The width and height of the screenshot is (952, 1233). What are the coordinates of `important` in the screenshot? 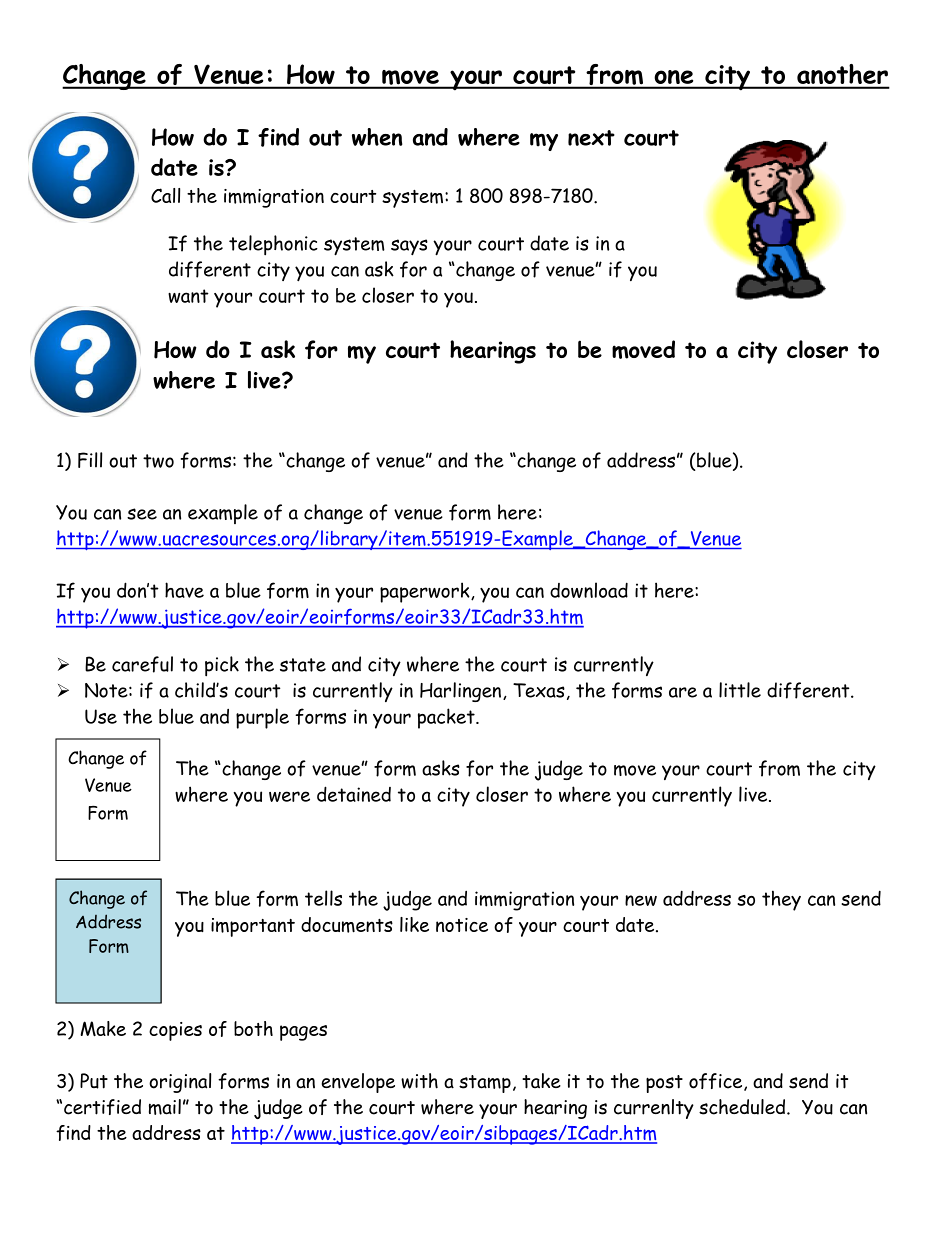 It's located at (253, 927).
